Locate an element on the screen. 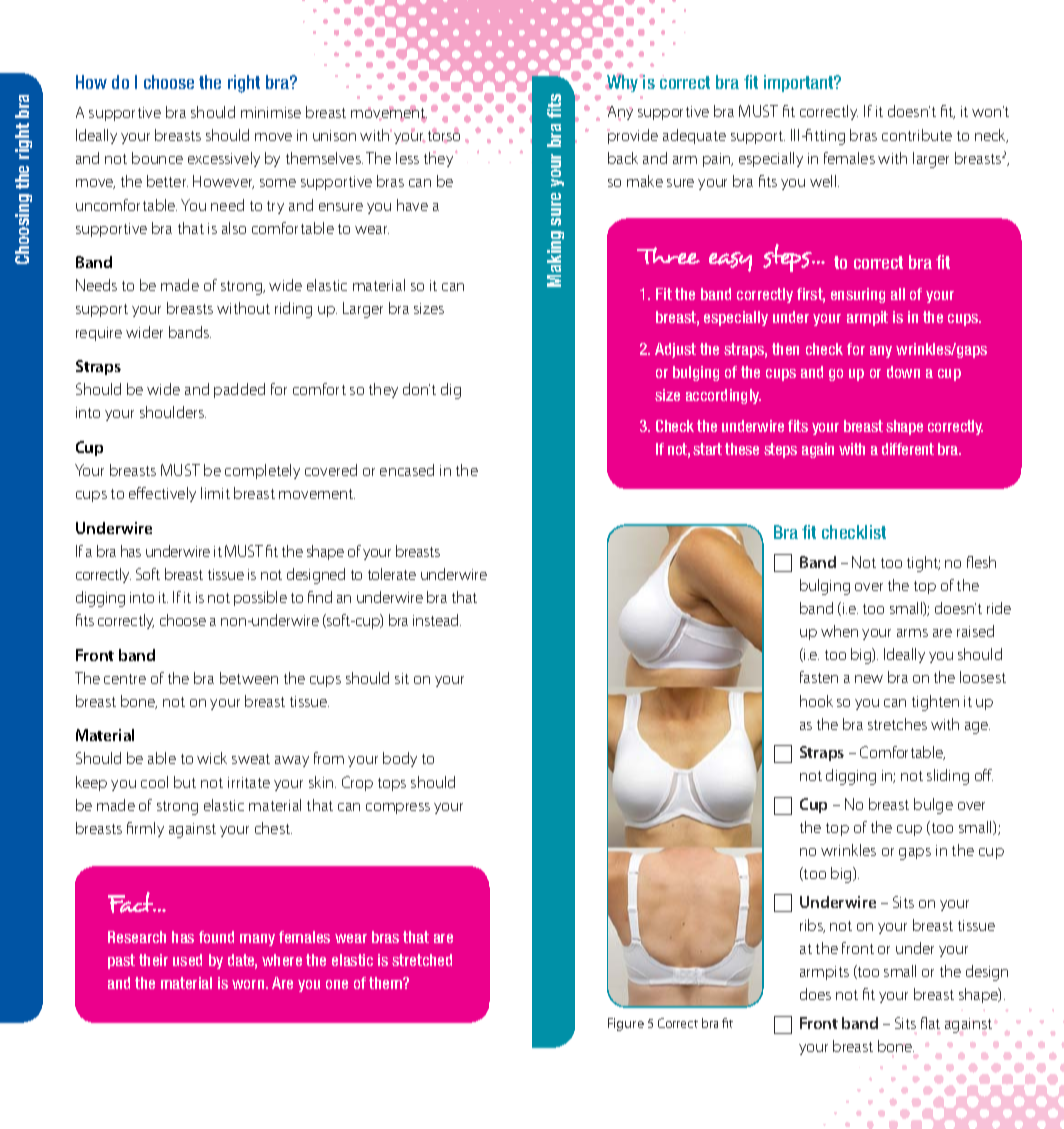 The height and width of the screenshot is (1129, 1064). accordingly is located at coordinates (723, 396).
